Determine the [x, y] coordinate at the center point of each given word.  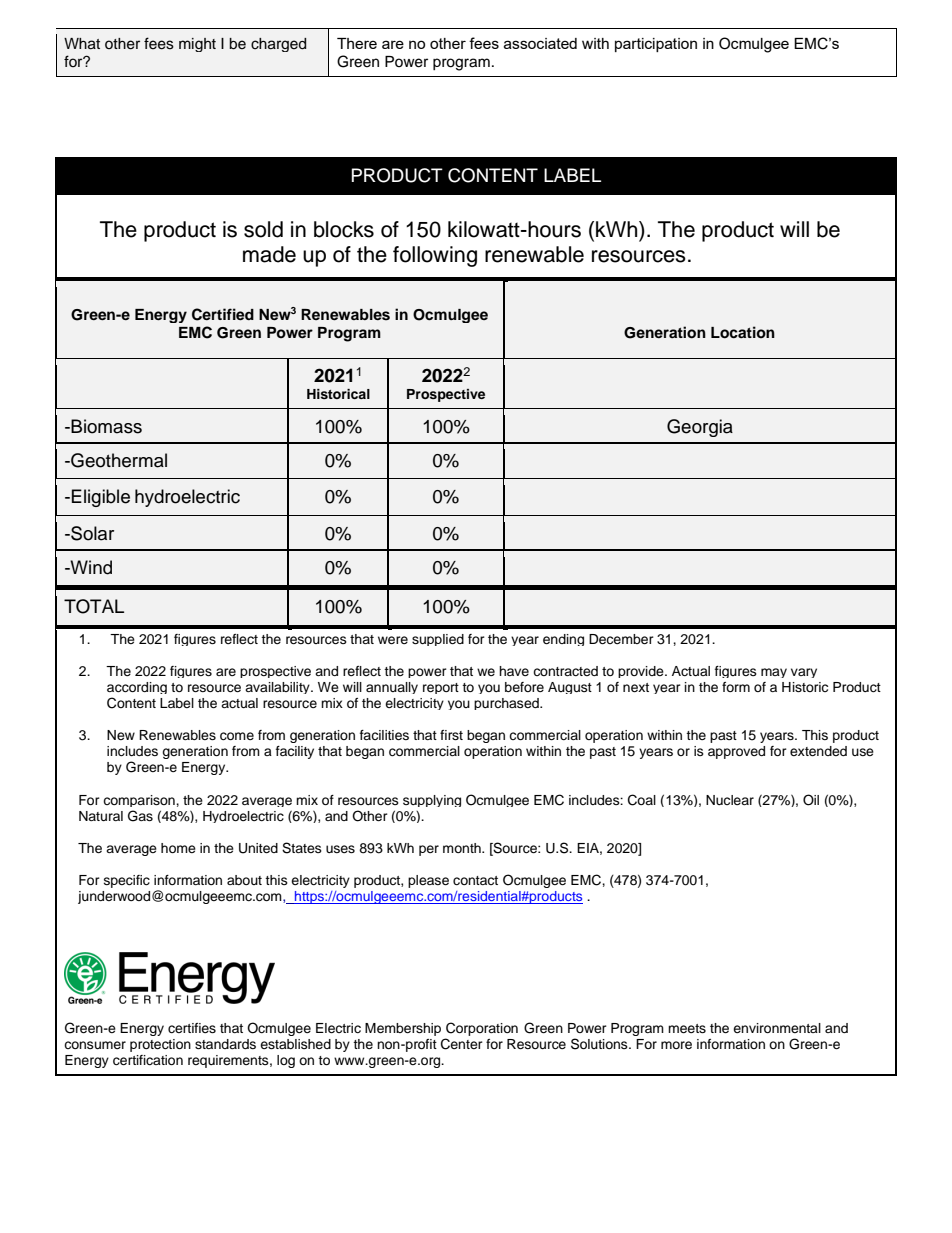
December [621, 639]
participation [656, 45]
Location [743, 332]
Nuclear [730, 800]
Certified [223, 314]
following [435, 256]
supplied [438, 640]
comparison [140, 801]
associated [540, 43]
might [197, 45]
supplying [432, 801]
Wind [90, 567]
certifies [192, 1028]
